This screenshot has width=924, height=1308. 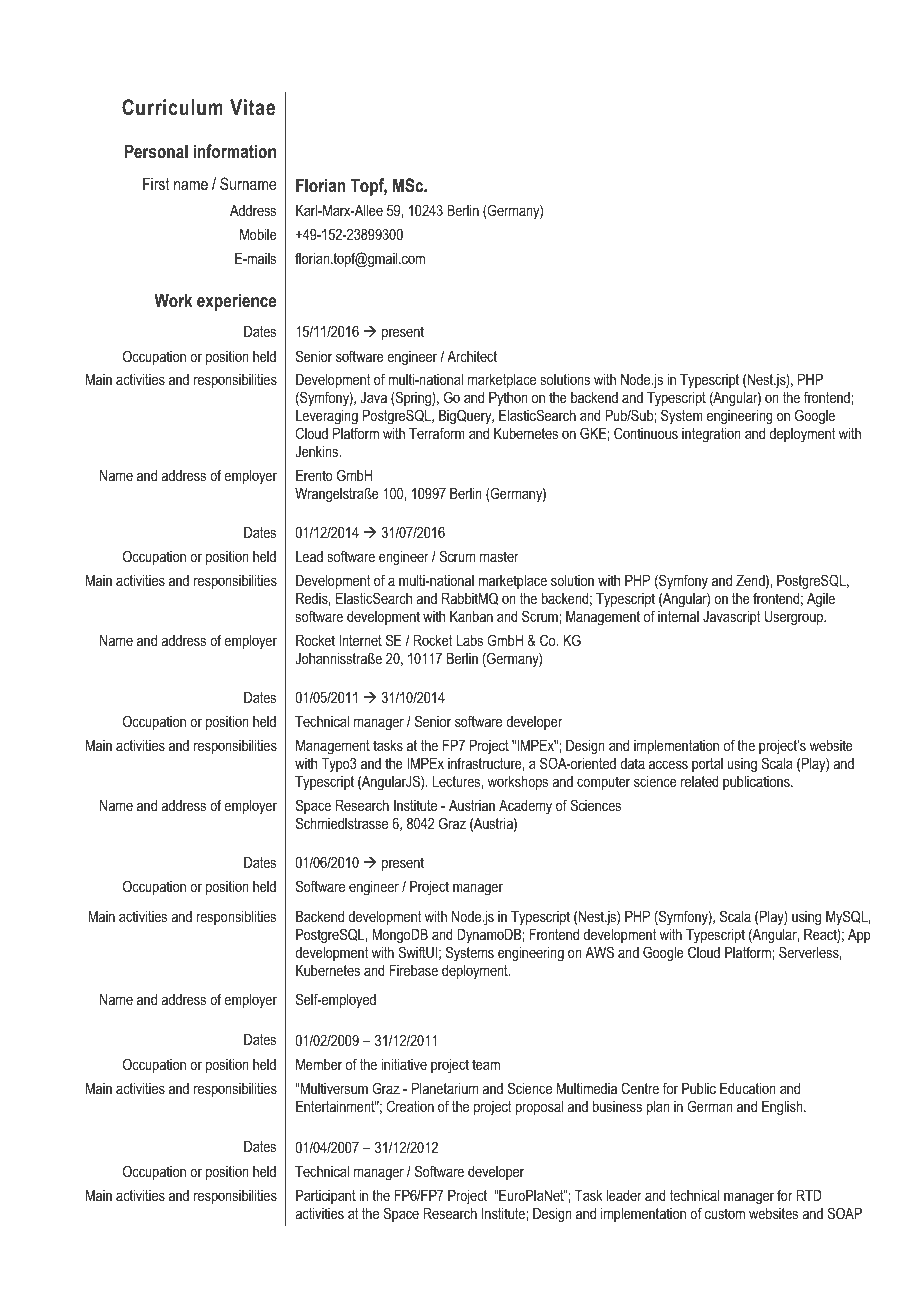 What do you see at coordinates (360, 640) in the screenshot?
I see `Internet` at bounding box center [360, 640].
